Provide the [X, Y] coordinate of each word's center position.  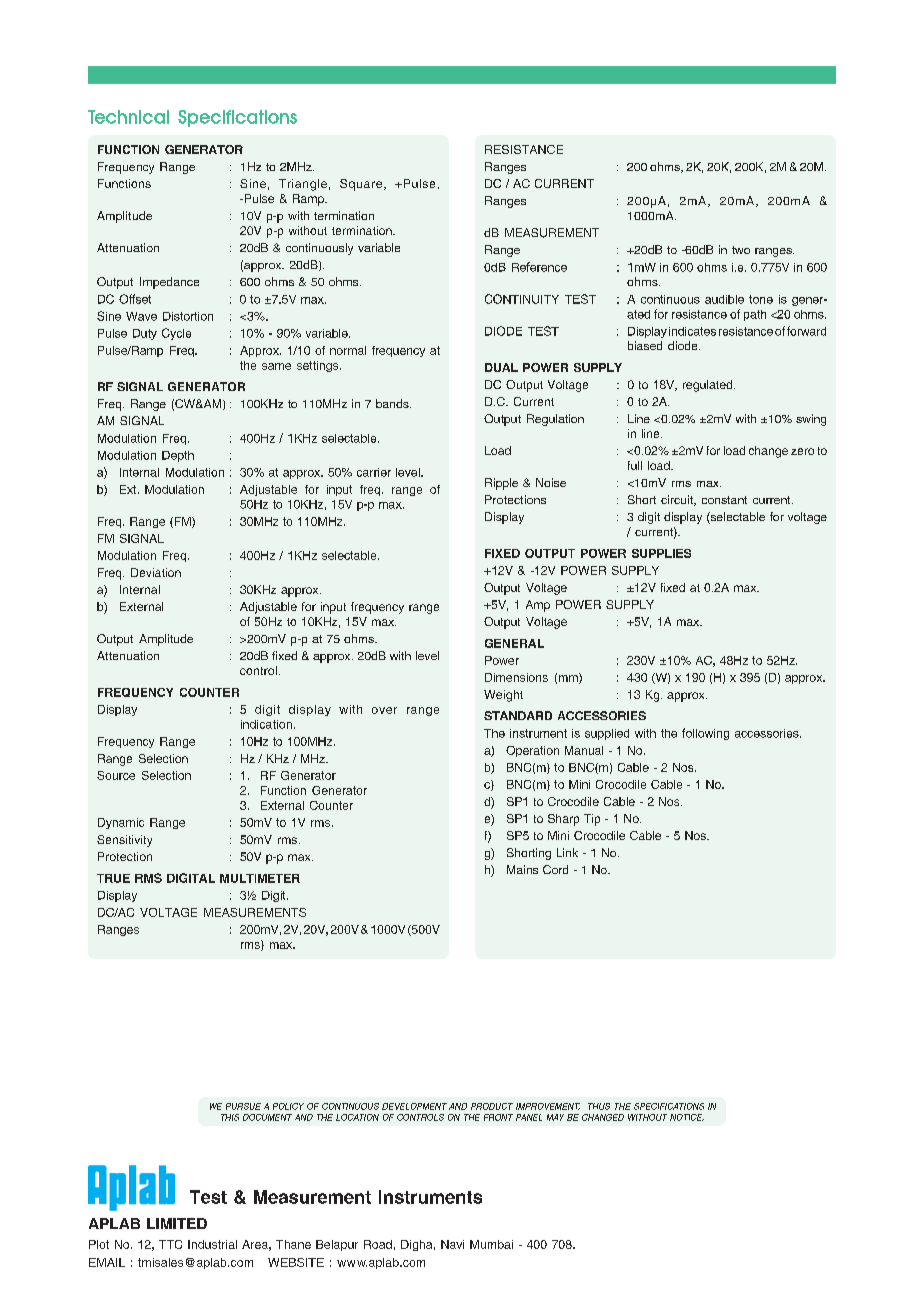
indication [266, 724]
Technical [128, 117]
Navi [452, 1244]
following [705, 734]
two [741, 250]
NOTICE [687, 1117]
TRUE [113, 878]
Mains [522, 869]
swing [811, 420]
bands [393, 403]
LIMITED [177, 1223]
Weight [503, 696]
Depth [178, 456]
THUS [599, 1106]
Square [362, 185]
